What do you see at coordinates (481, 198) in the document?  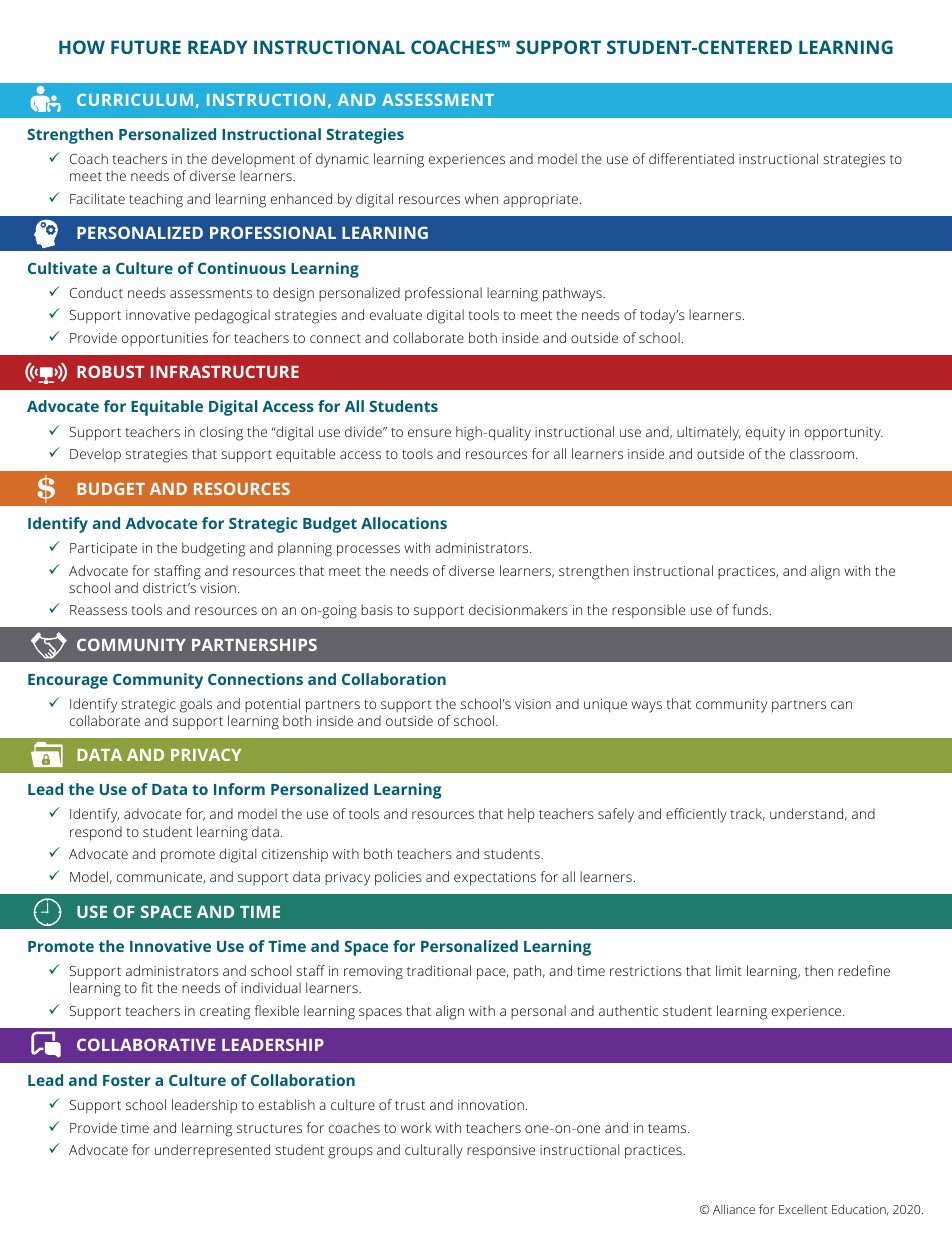 I see `when` at bounding box center [481, 198].
